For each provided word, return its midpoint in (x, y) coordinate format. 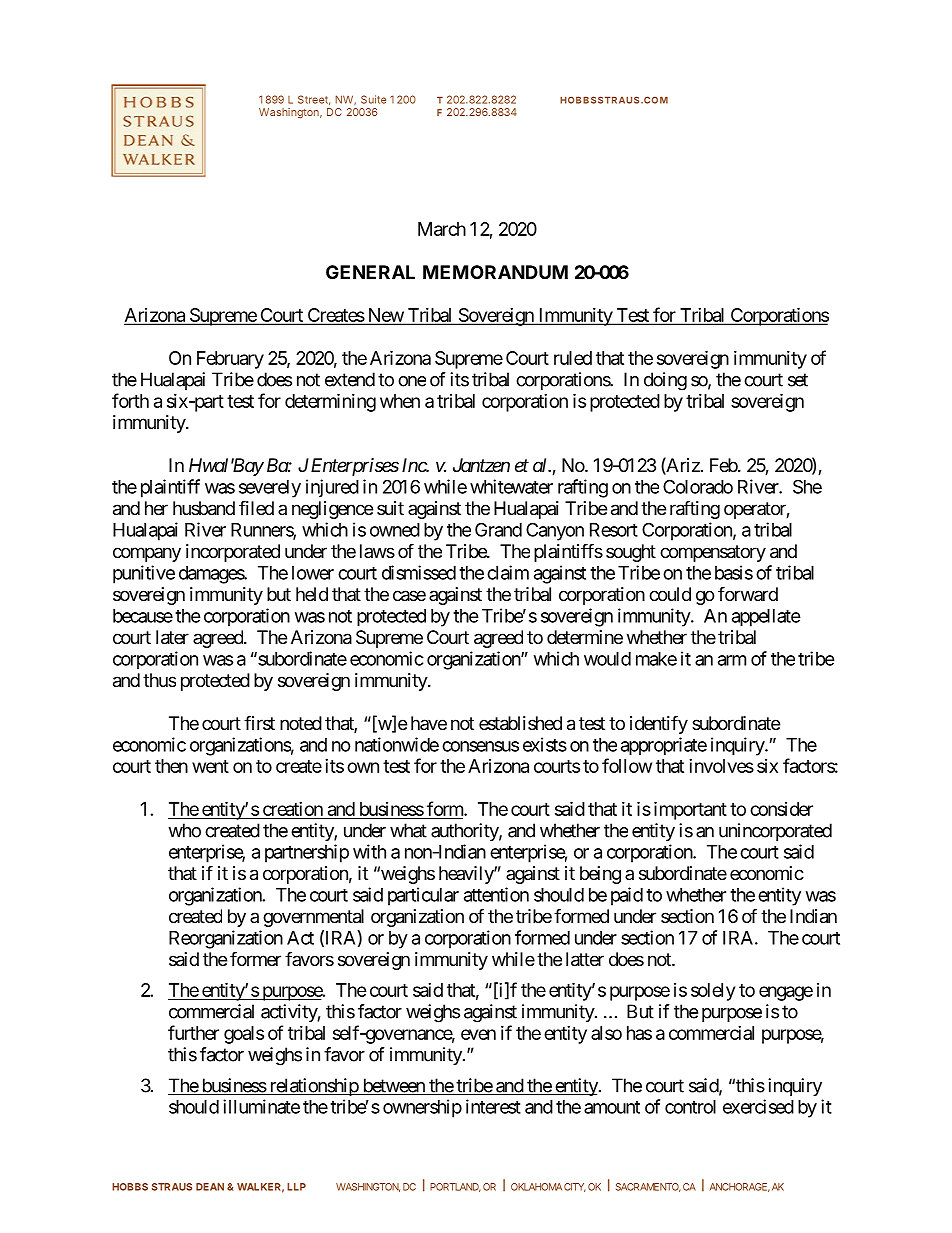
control (690, 1107)
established (520, 723)
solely (713, 992)
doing (665, 381)
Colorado (698, 486)
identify (659, 724)
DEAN (210, 1187)
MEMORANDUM (495, 272)
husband (204, 508)
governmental (313, 918)
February (230, 360)
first (259, 722)
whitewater (511, 486)
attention (496, 894)
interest (493, 1106)
